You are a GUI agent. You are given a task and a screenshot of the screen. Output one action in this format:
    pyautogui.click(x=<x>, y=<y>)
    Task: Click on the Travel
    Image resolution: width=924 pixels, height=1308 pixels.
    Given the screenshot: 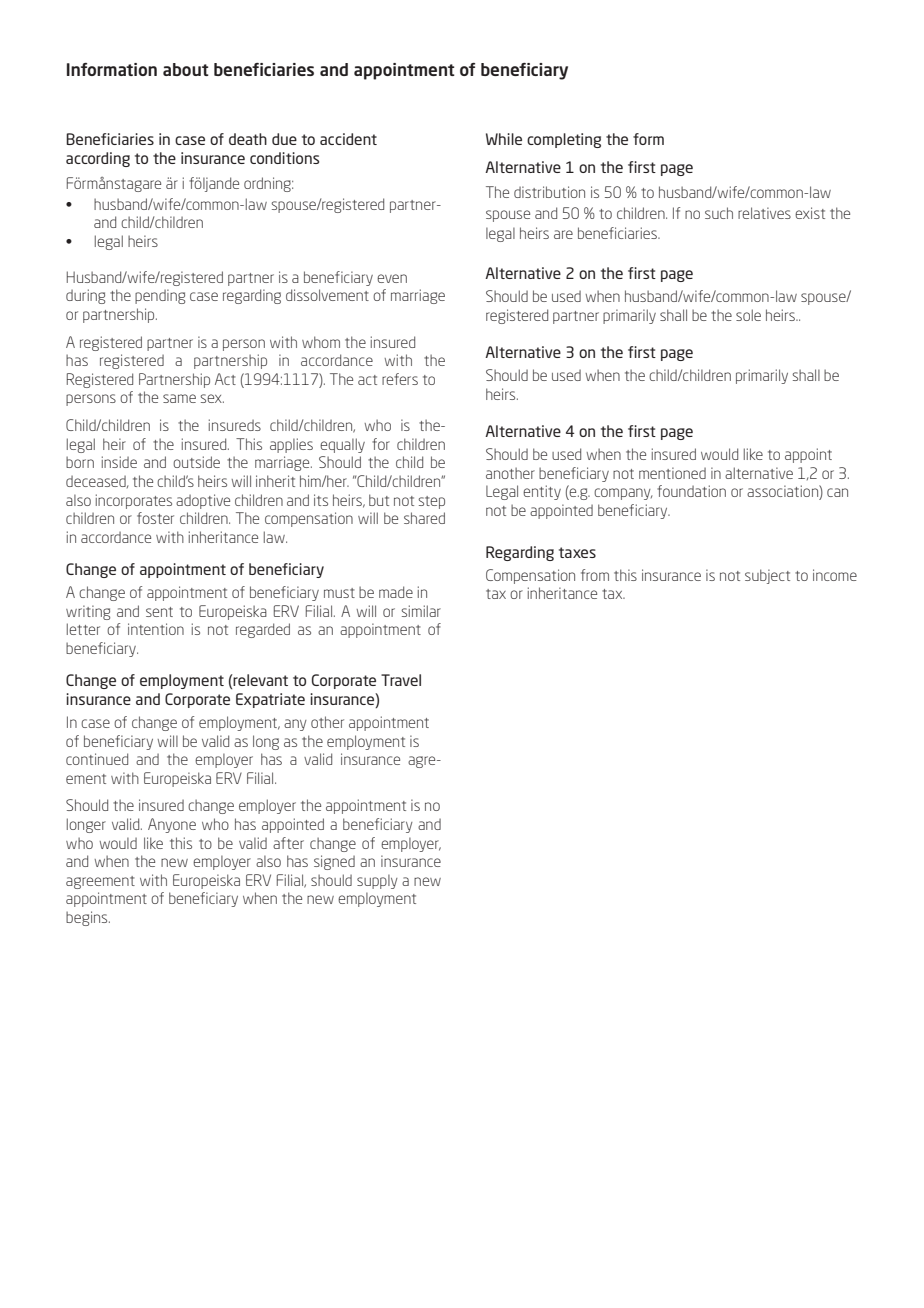 What is the action you would take?
    pyautogui.click(x=401, y=680)
